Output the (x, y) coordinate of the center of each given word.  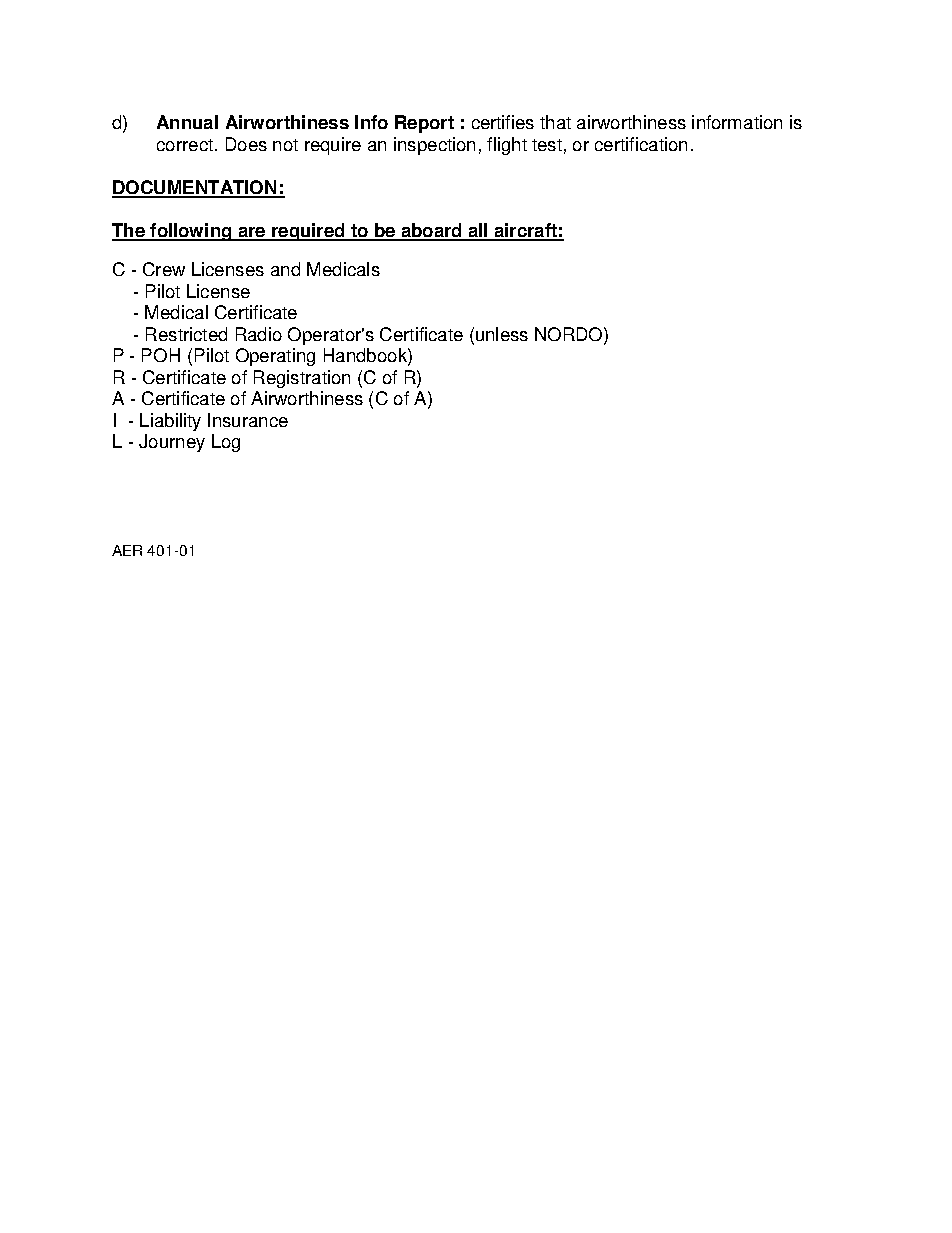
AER (127, 550)
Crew (164, 269)
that (555, 122)
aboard (431, 231)
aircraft (525, 231)
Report (424, 124)
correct (185, 145)
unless (500, 334)
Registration (302, 379)
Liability (170, 422)
